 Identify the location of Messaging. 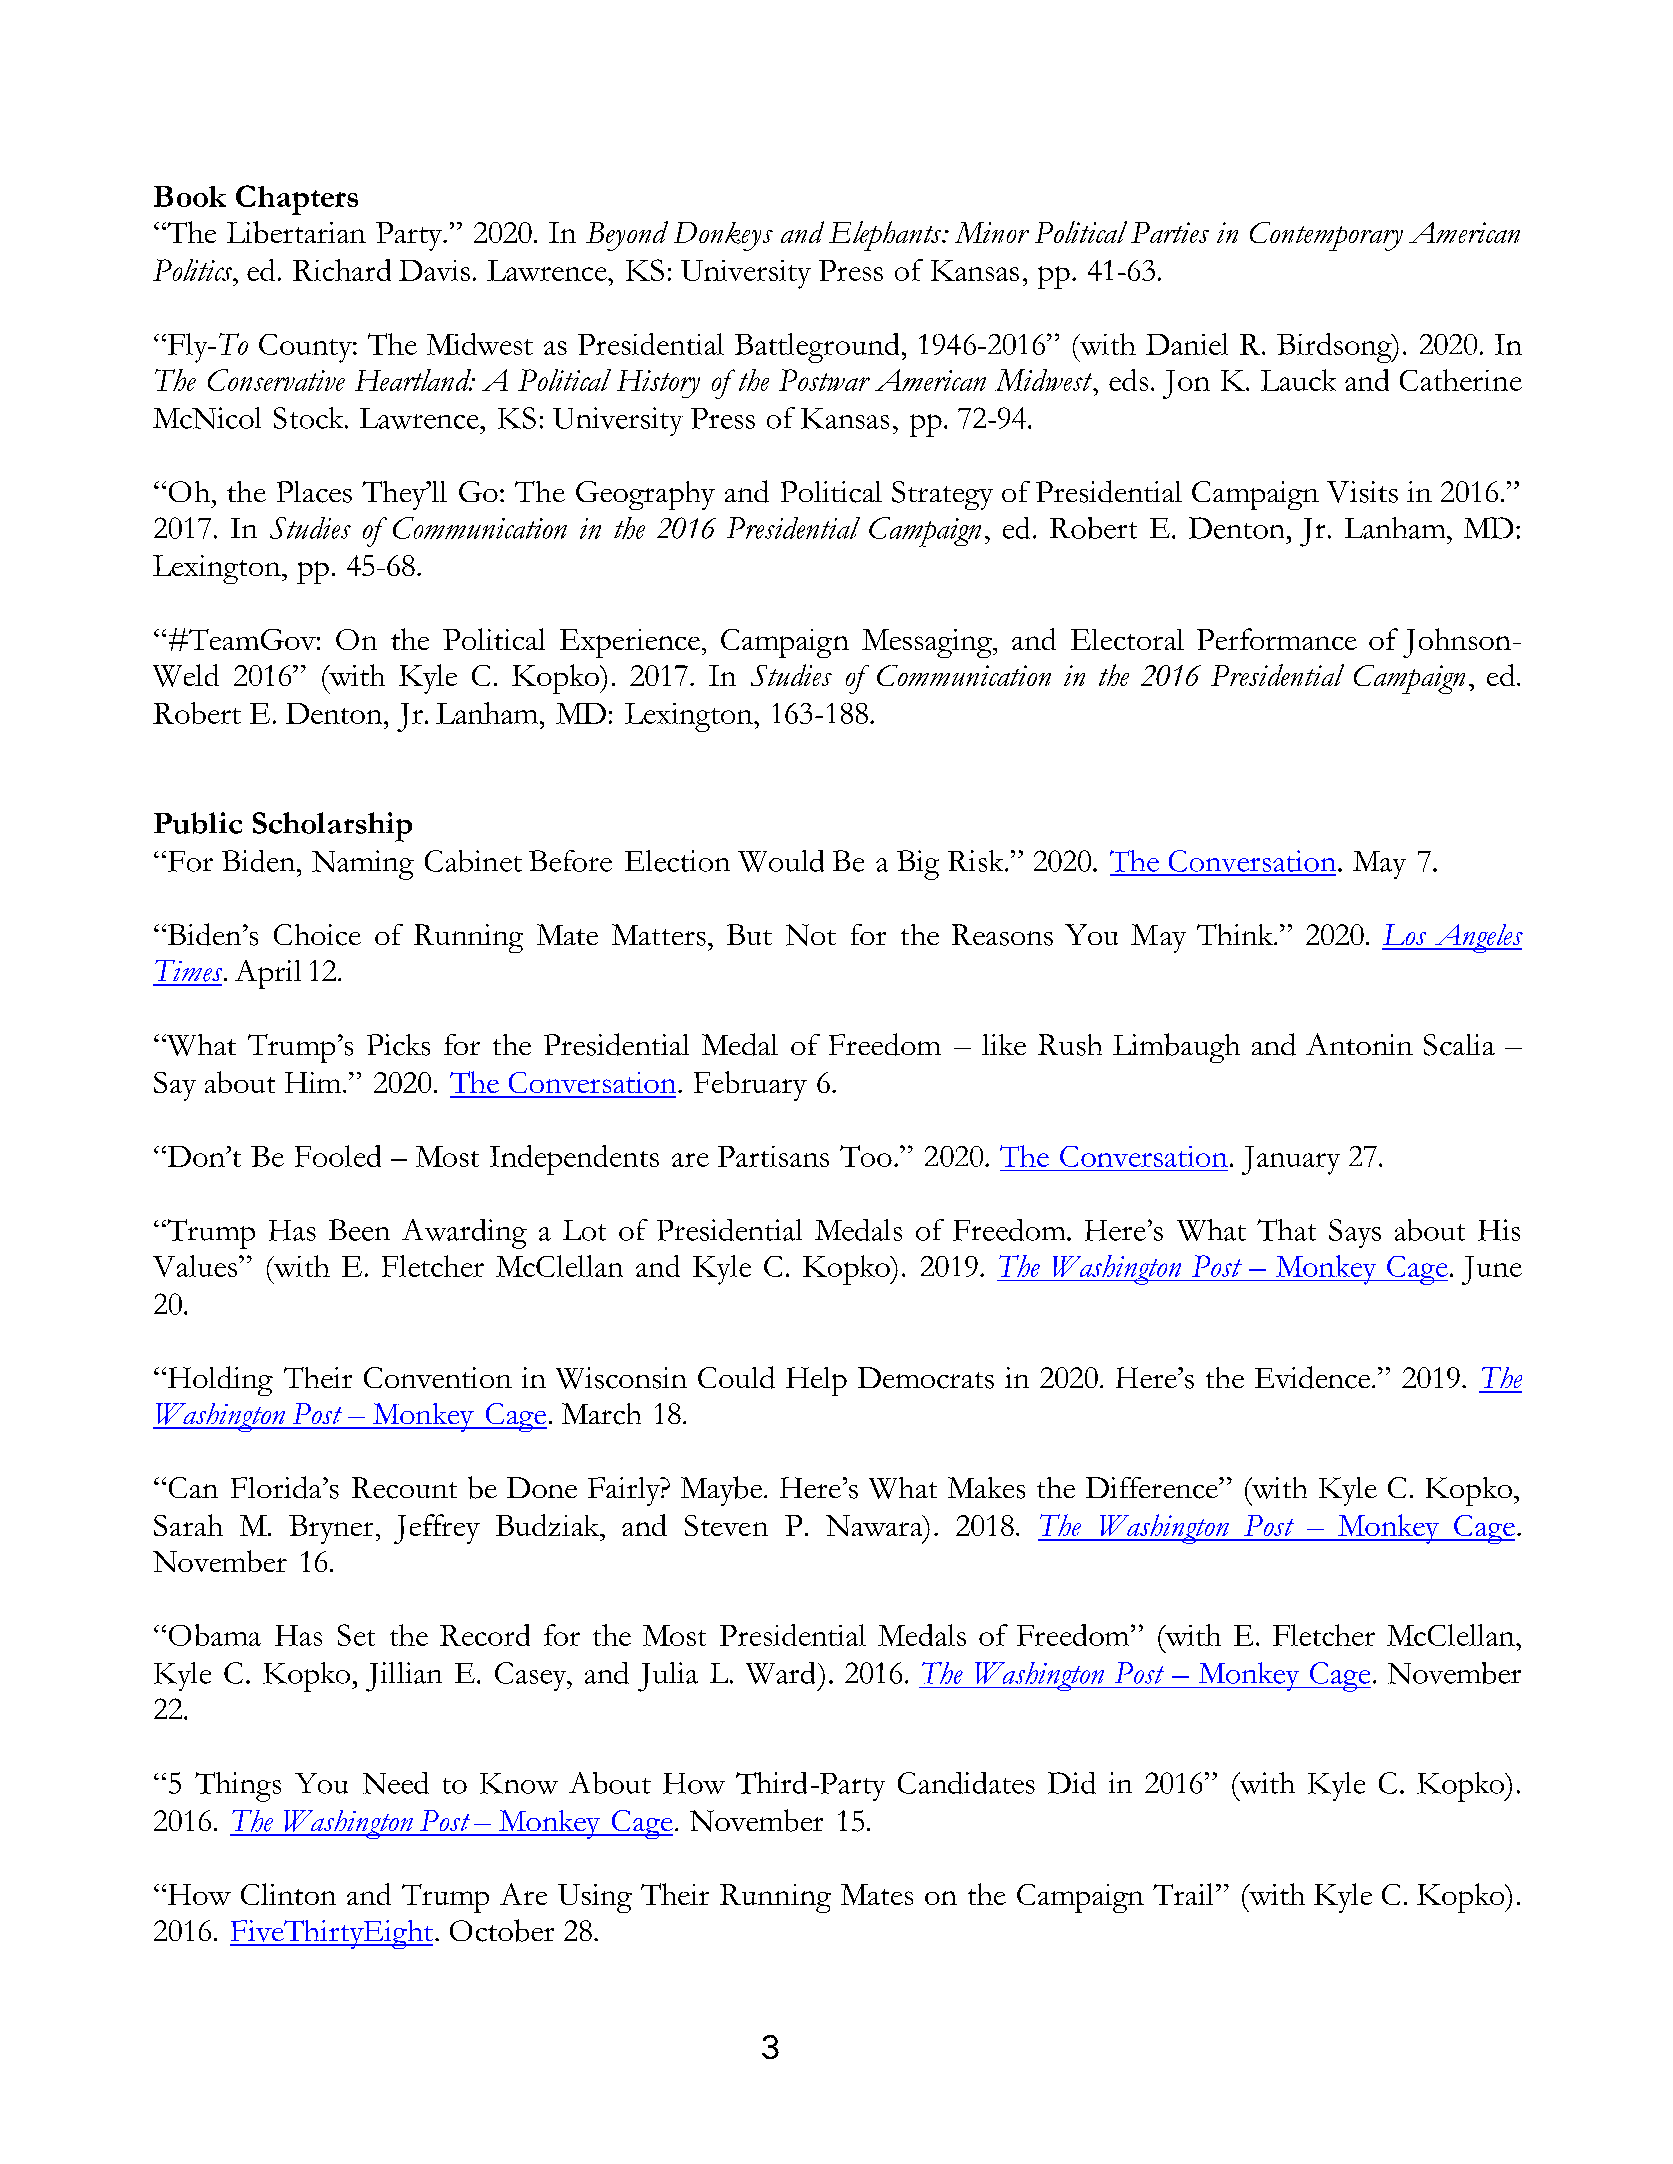
(928, 643).
